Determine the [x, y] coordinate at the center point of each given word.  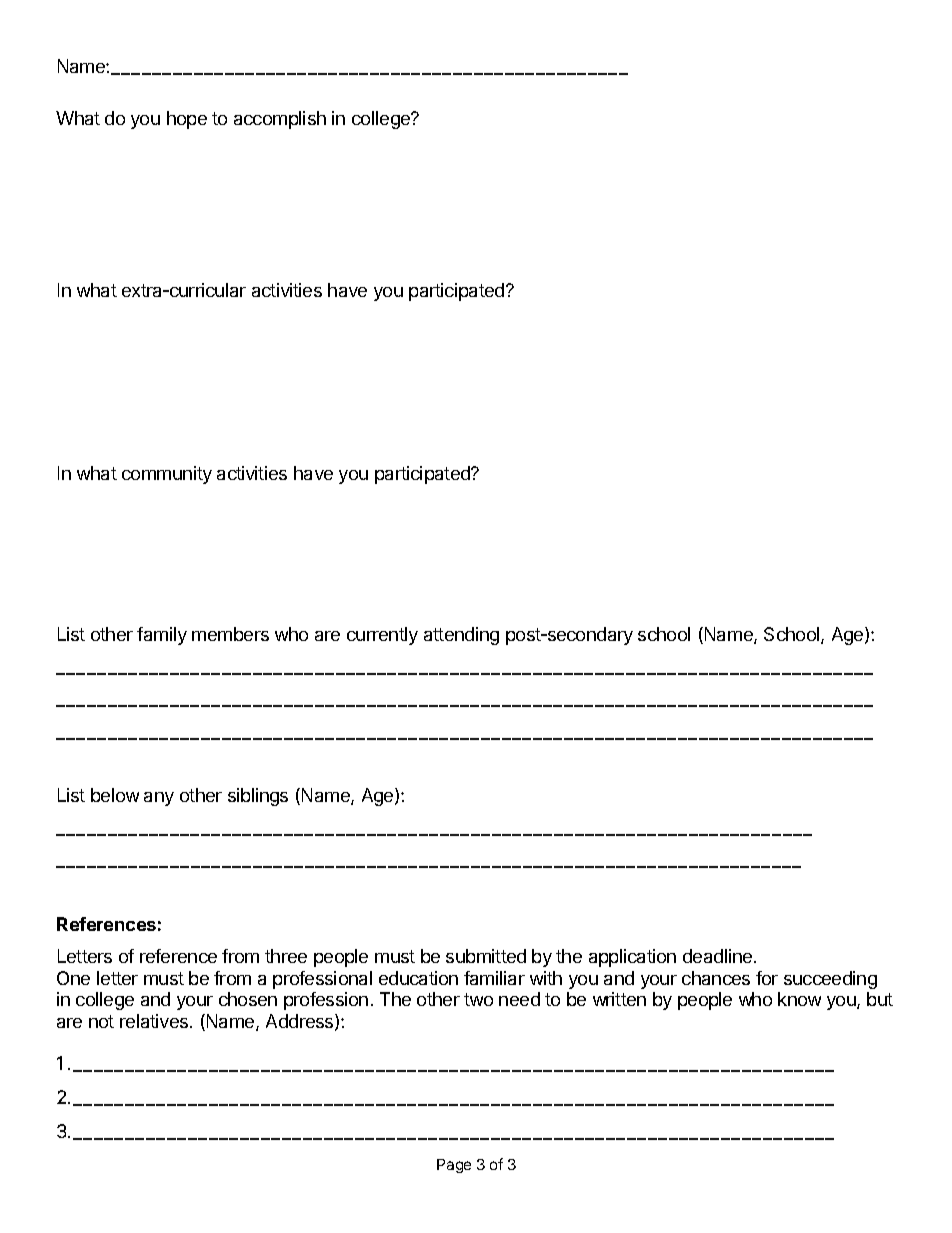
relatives [155, 1021]
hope [187, 120]
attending [461, 636]
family [162, 636]
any [159, 799]
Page [454, 1166]
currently [382, 636]
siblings [258, 797]
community [167, 475]
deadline [719, 956]
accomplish [280, 120]
